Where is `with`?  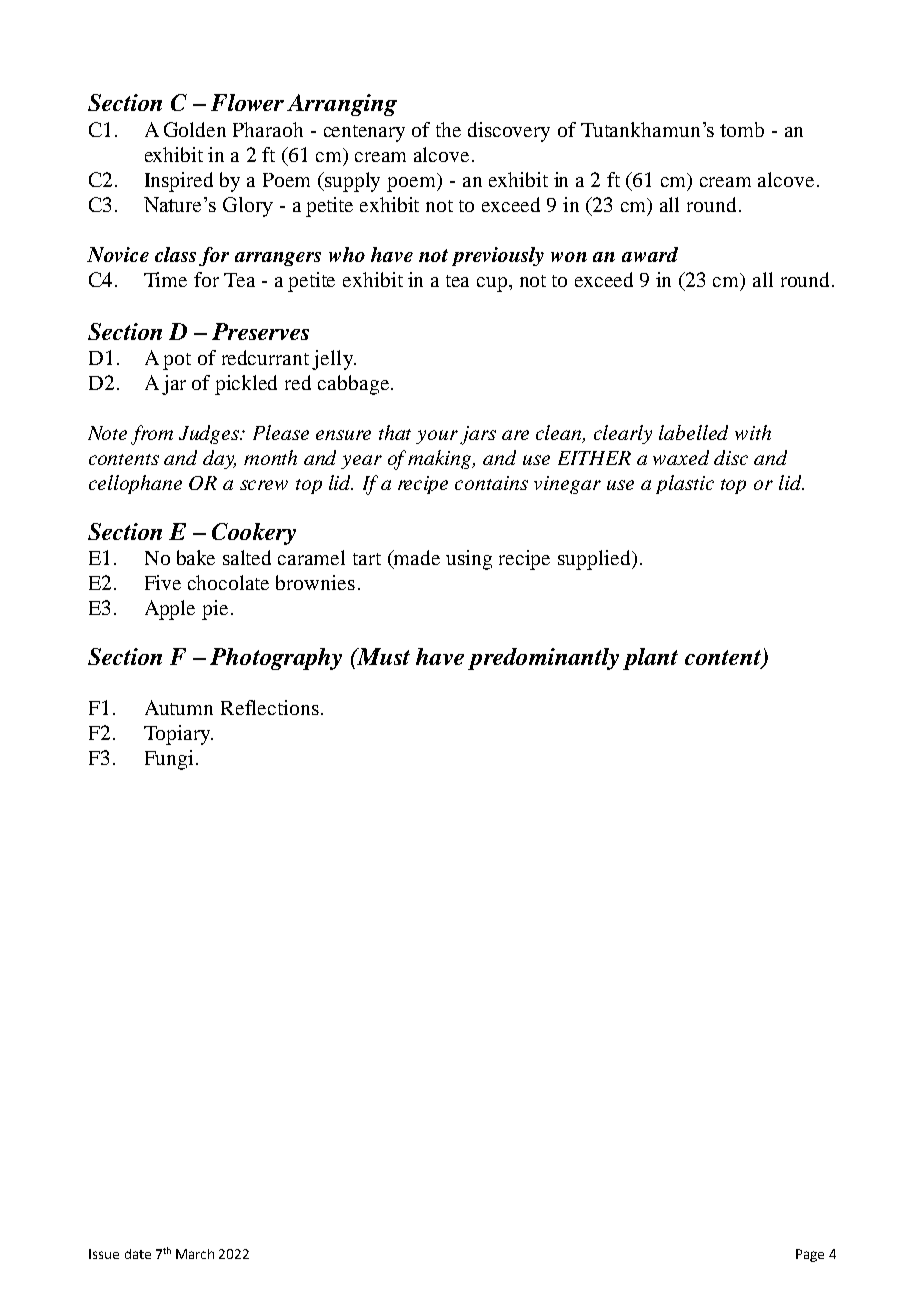 with is located at coordinates (753, 432).
